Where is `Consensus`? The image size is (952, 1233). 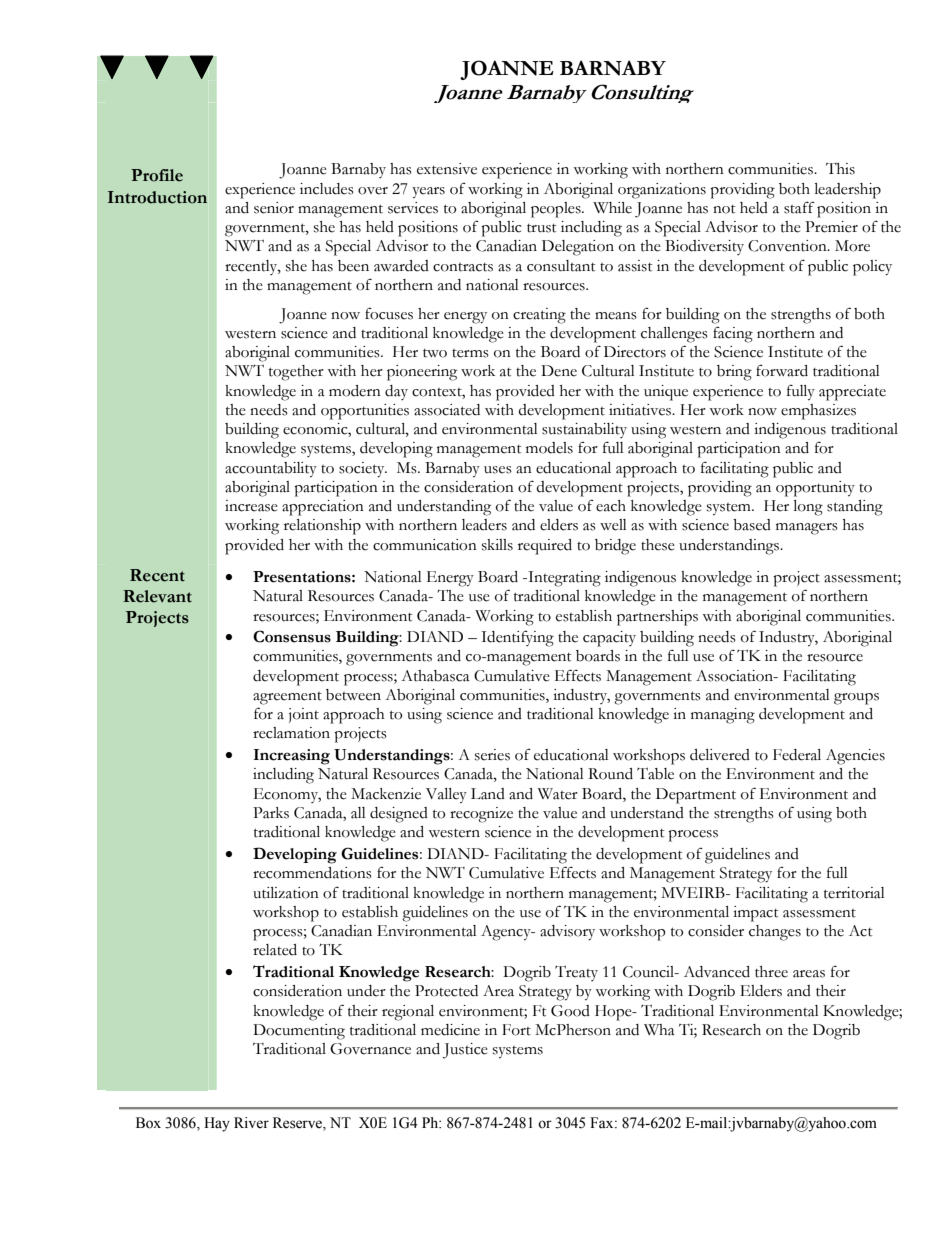 Consensus is located at coordinates (292, 636).
